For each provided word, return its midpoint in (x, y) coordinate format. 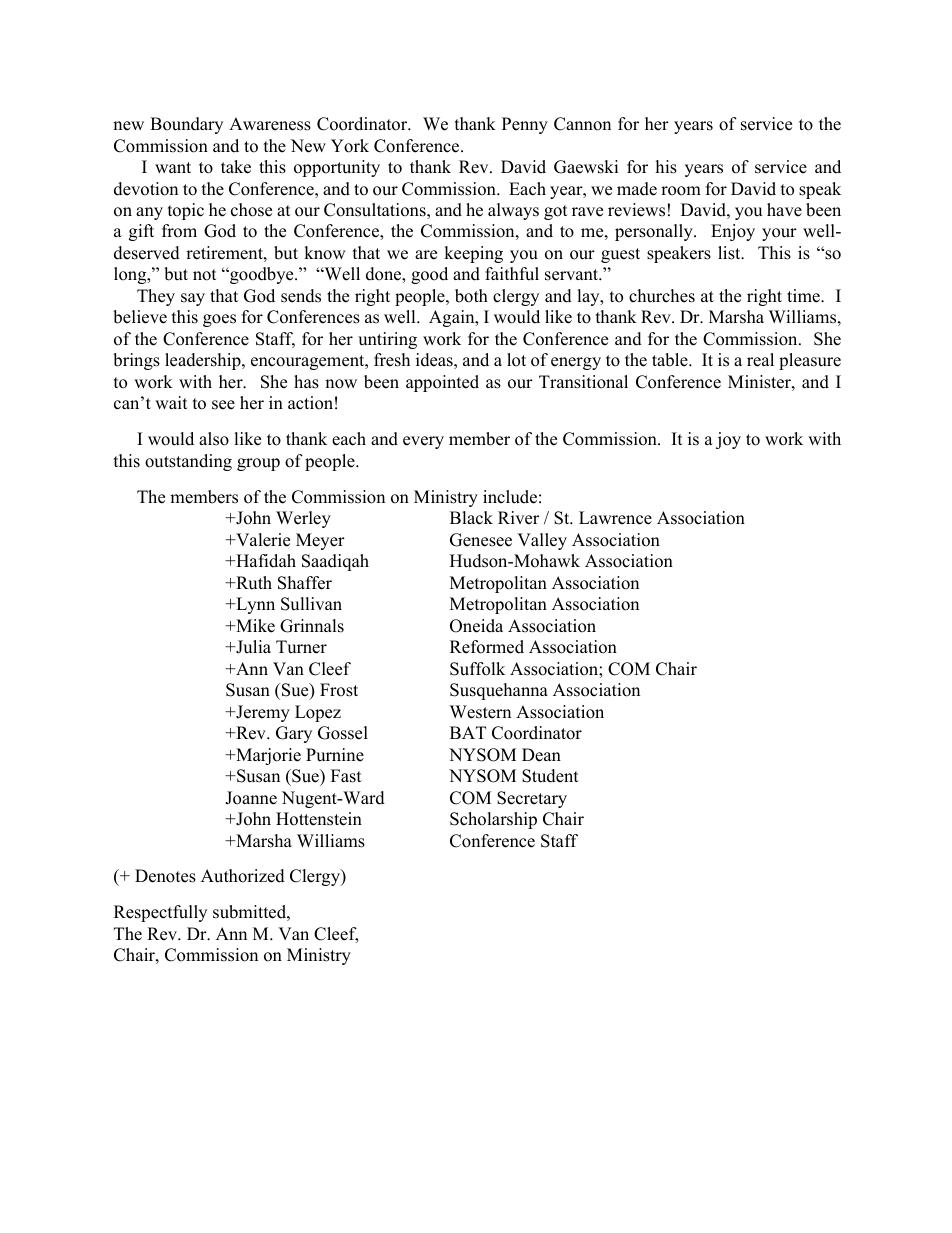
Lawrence (615, 518)
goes (219, 320)
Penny (525, 125)
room (681, 191)
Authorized (243, 876)
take (236, 167)
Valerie (262, 540)
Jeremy (262, 713)
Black (471, 518)
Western (480, 712)
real (760, 360)
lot (516, 360)
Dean (541, 755)
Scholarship (493, 820)
